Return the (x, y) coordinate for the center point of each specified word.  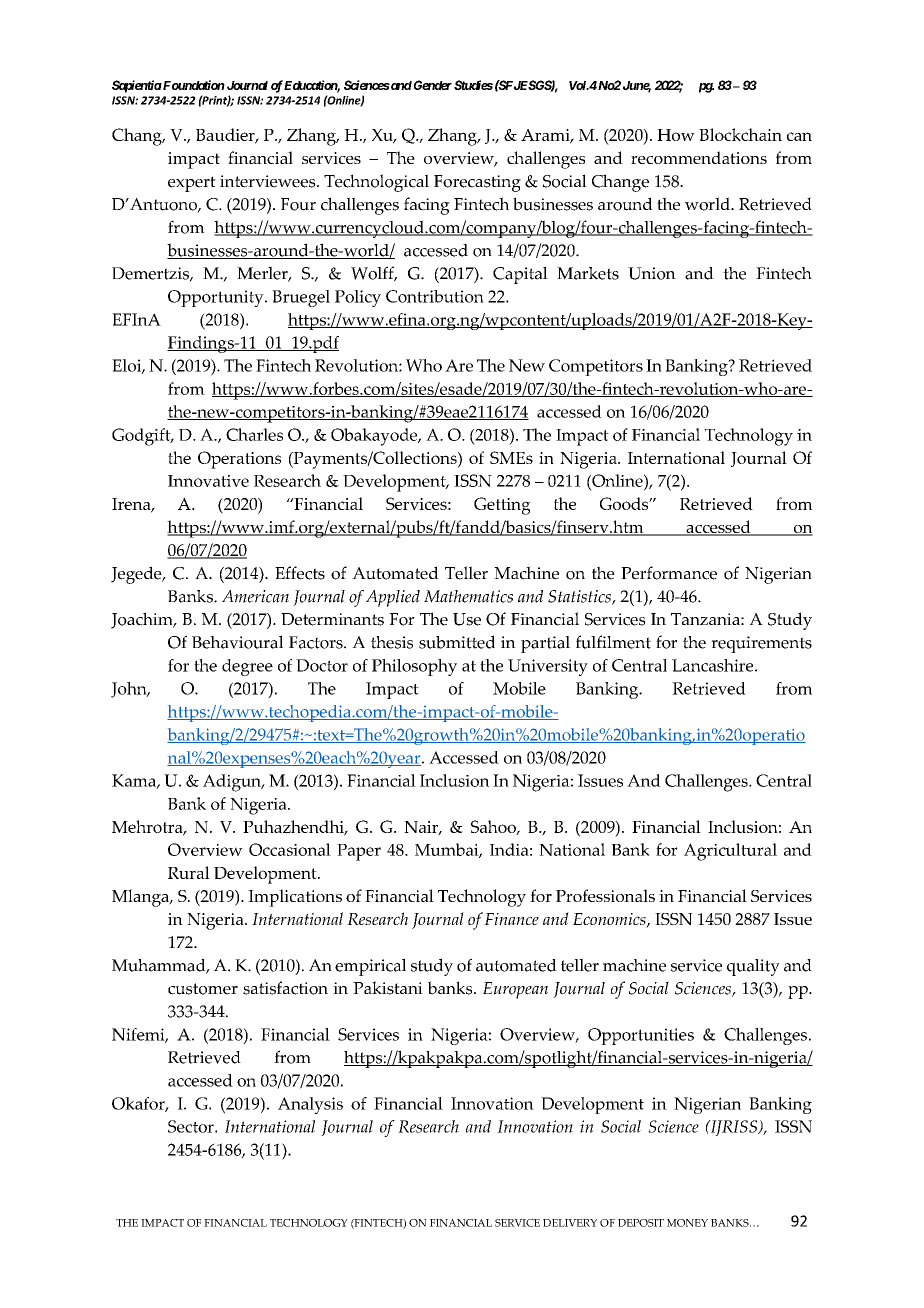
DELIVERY (570, 1223)
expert (192, 184)
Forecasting (477, 183)
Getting (502, 506)
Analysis (310, 1105)
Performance (669, 573)
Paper (359, 852)
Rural (189, 872)
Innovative (208, 481)
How (676, 135)
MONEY (687, 1223)
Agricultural (730, 852)
